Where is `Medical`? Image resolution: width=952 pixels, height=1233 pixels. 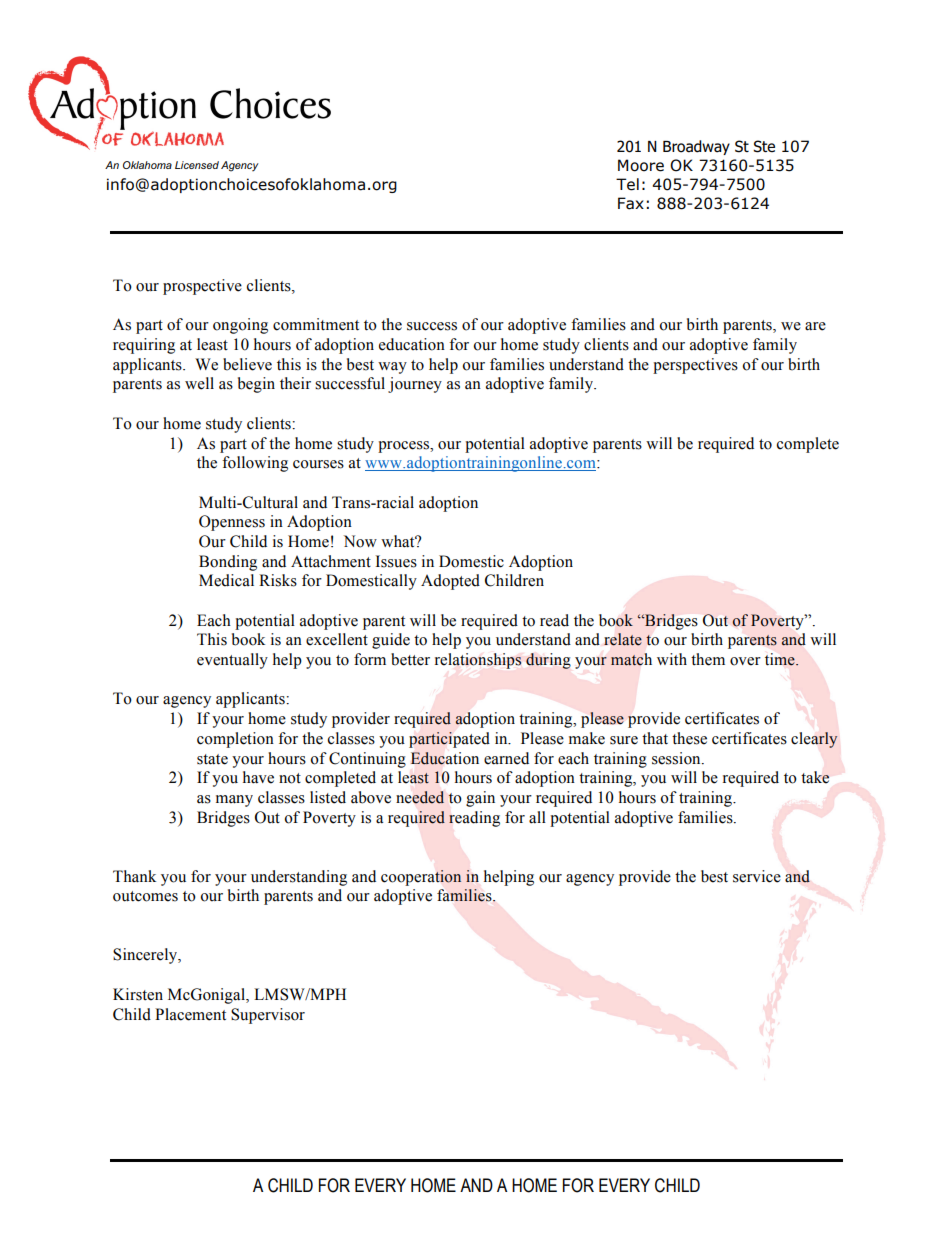
Medical is located at coordinates (226, 580).
